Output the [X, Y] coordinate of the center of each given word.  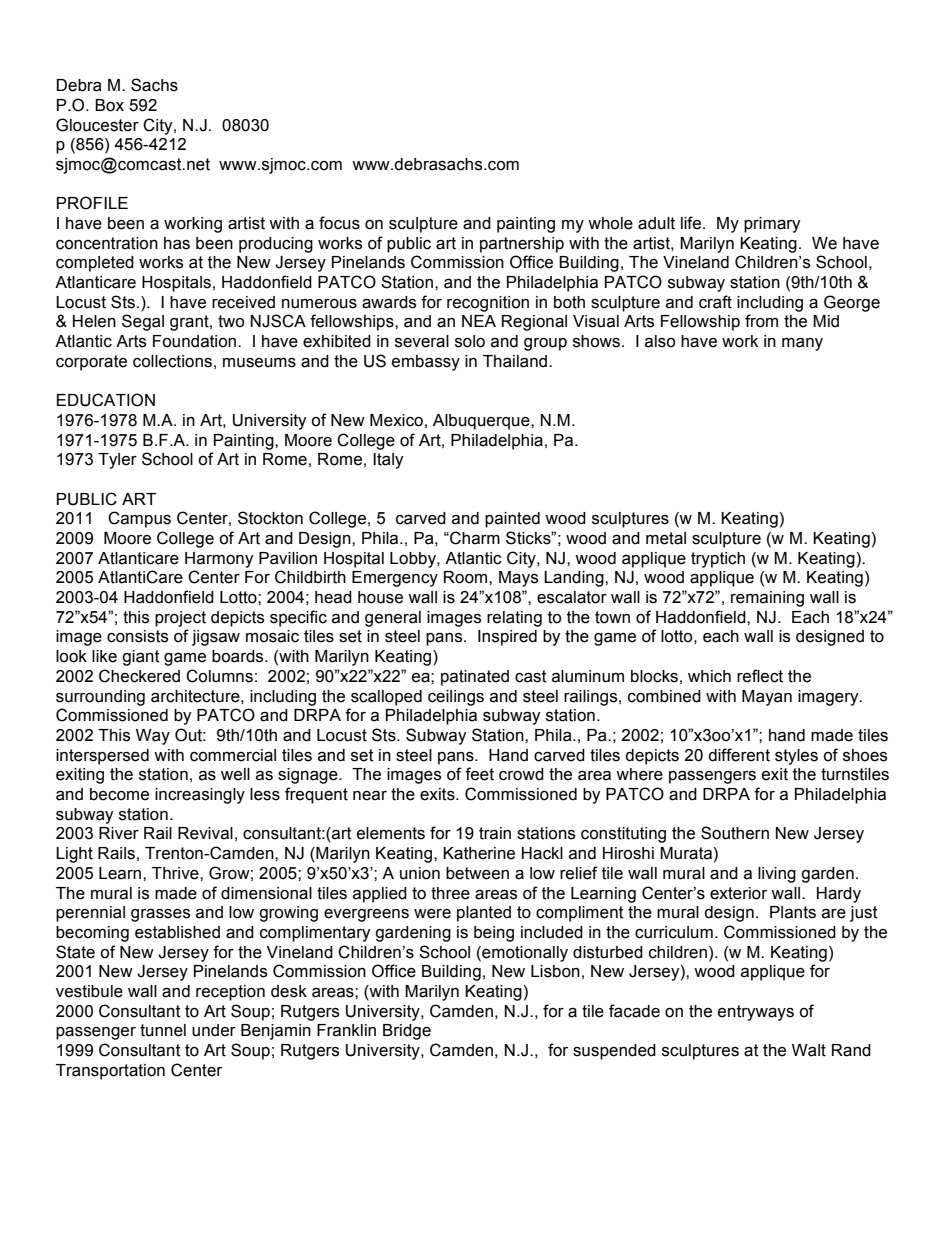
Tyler [117, 461]
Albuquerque [482, 422]
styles [796, 757]
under [214, 1030]
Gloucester [97, 125]
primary [772, 225]
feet [479, 774]
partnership [522, 245]
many [802, 344]
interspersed [102, 757]
